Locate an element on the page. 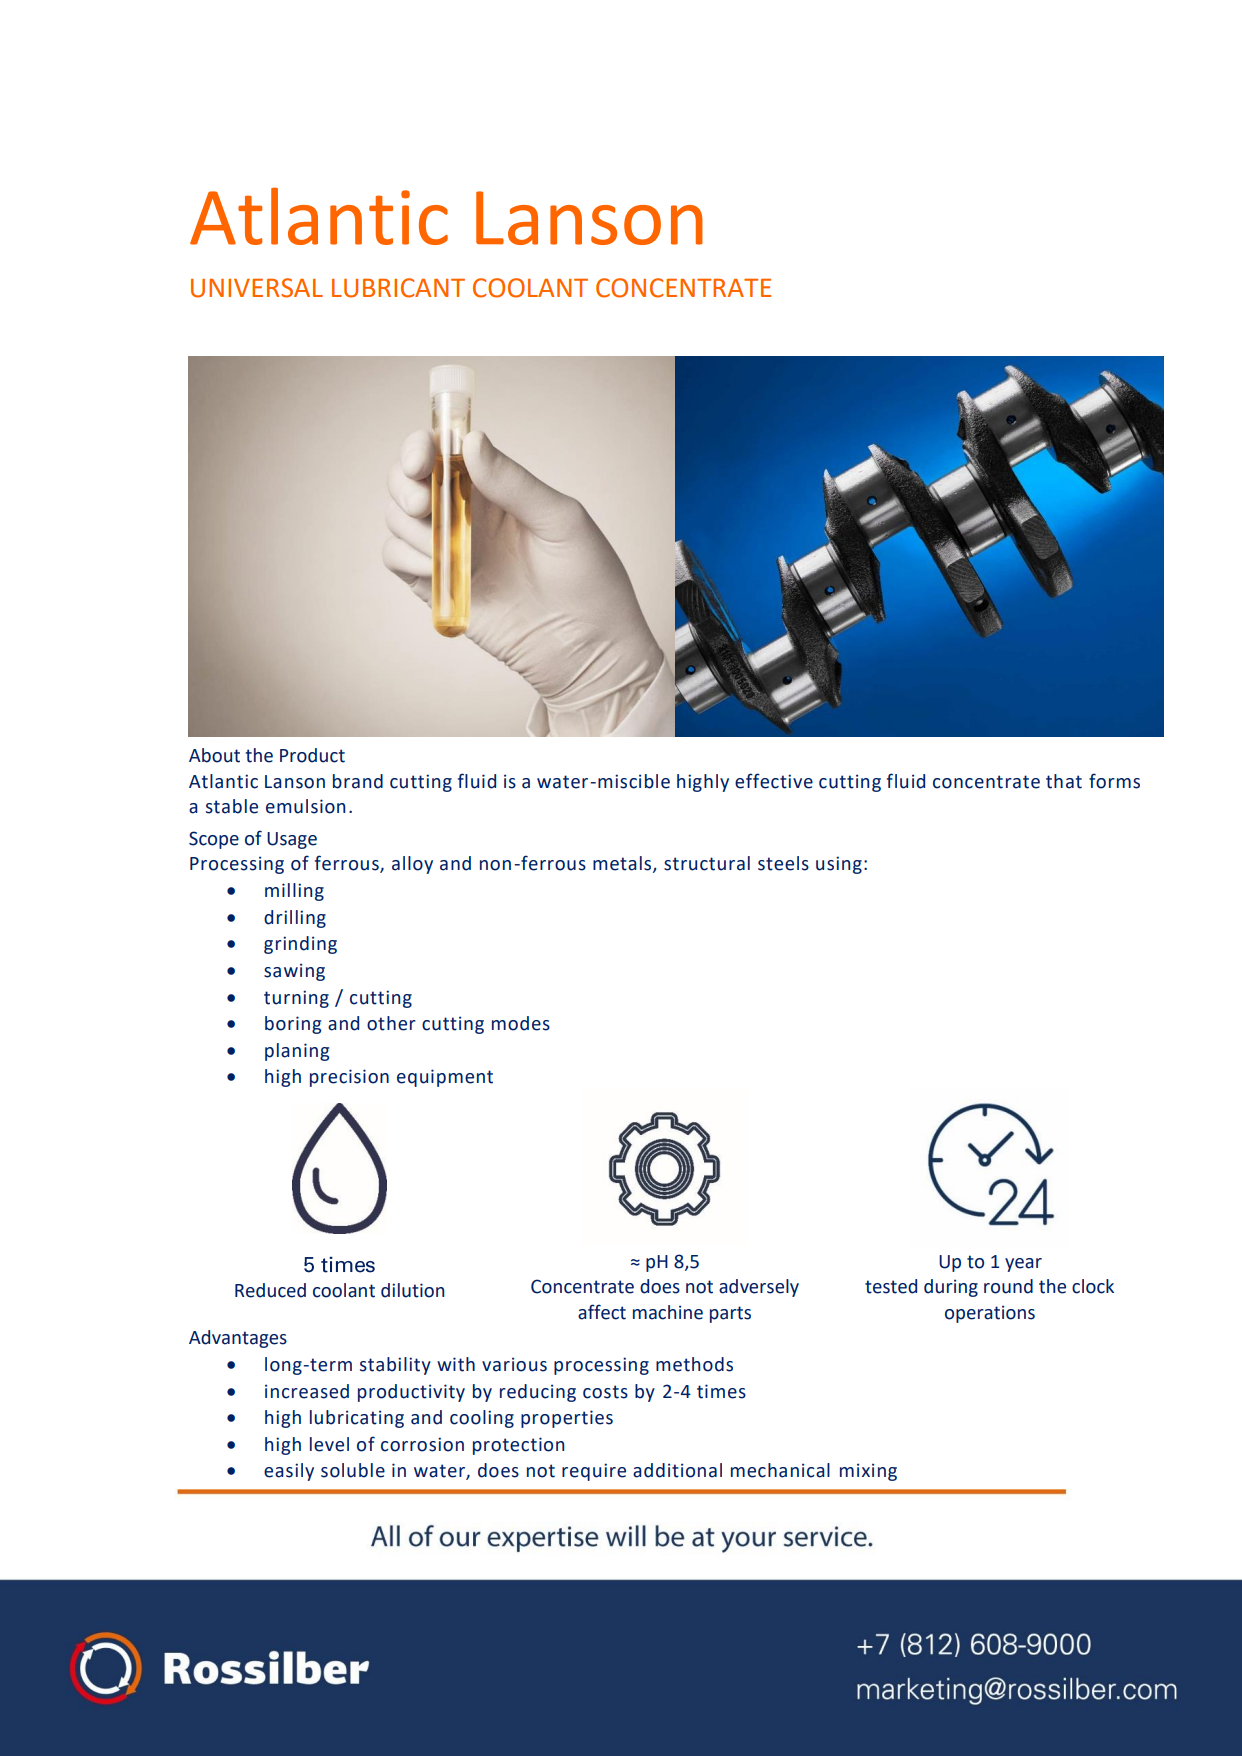  that is located at coordinates (1064, 781).
